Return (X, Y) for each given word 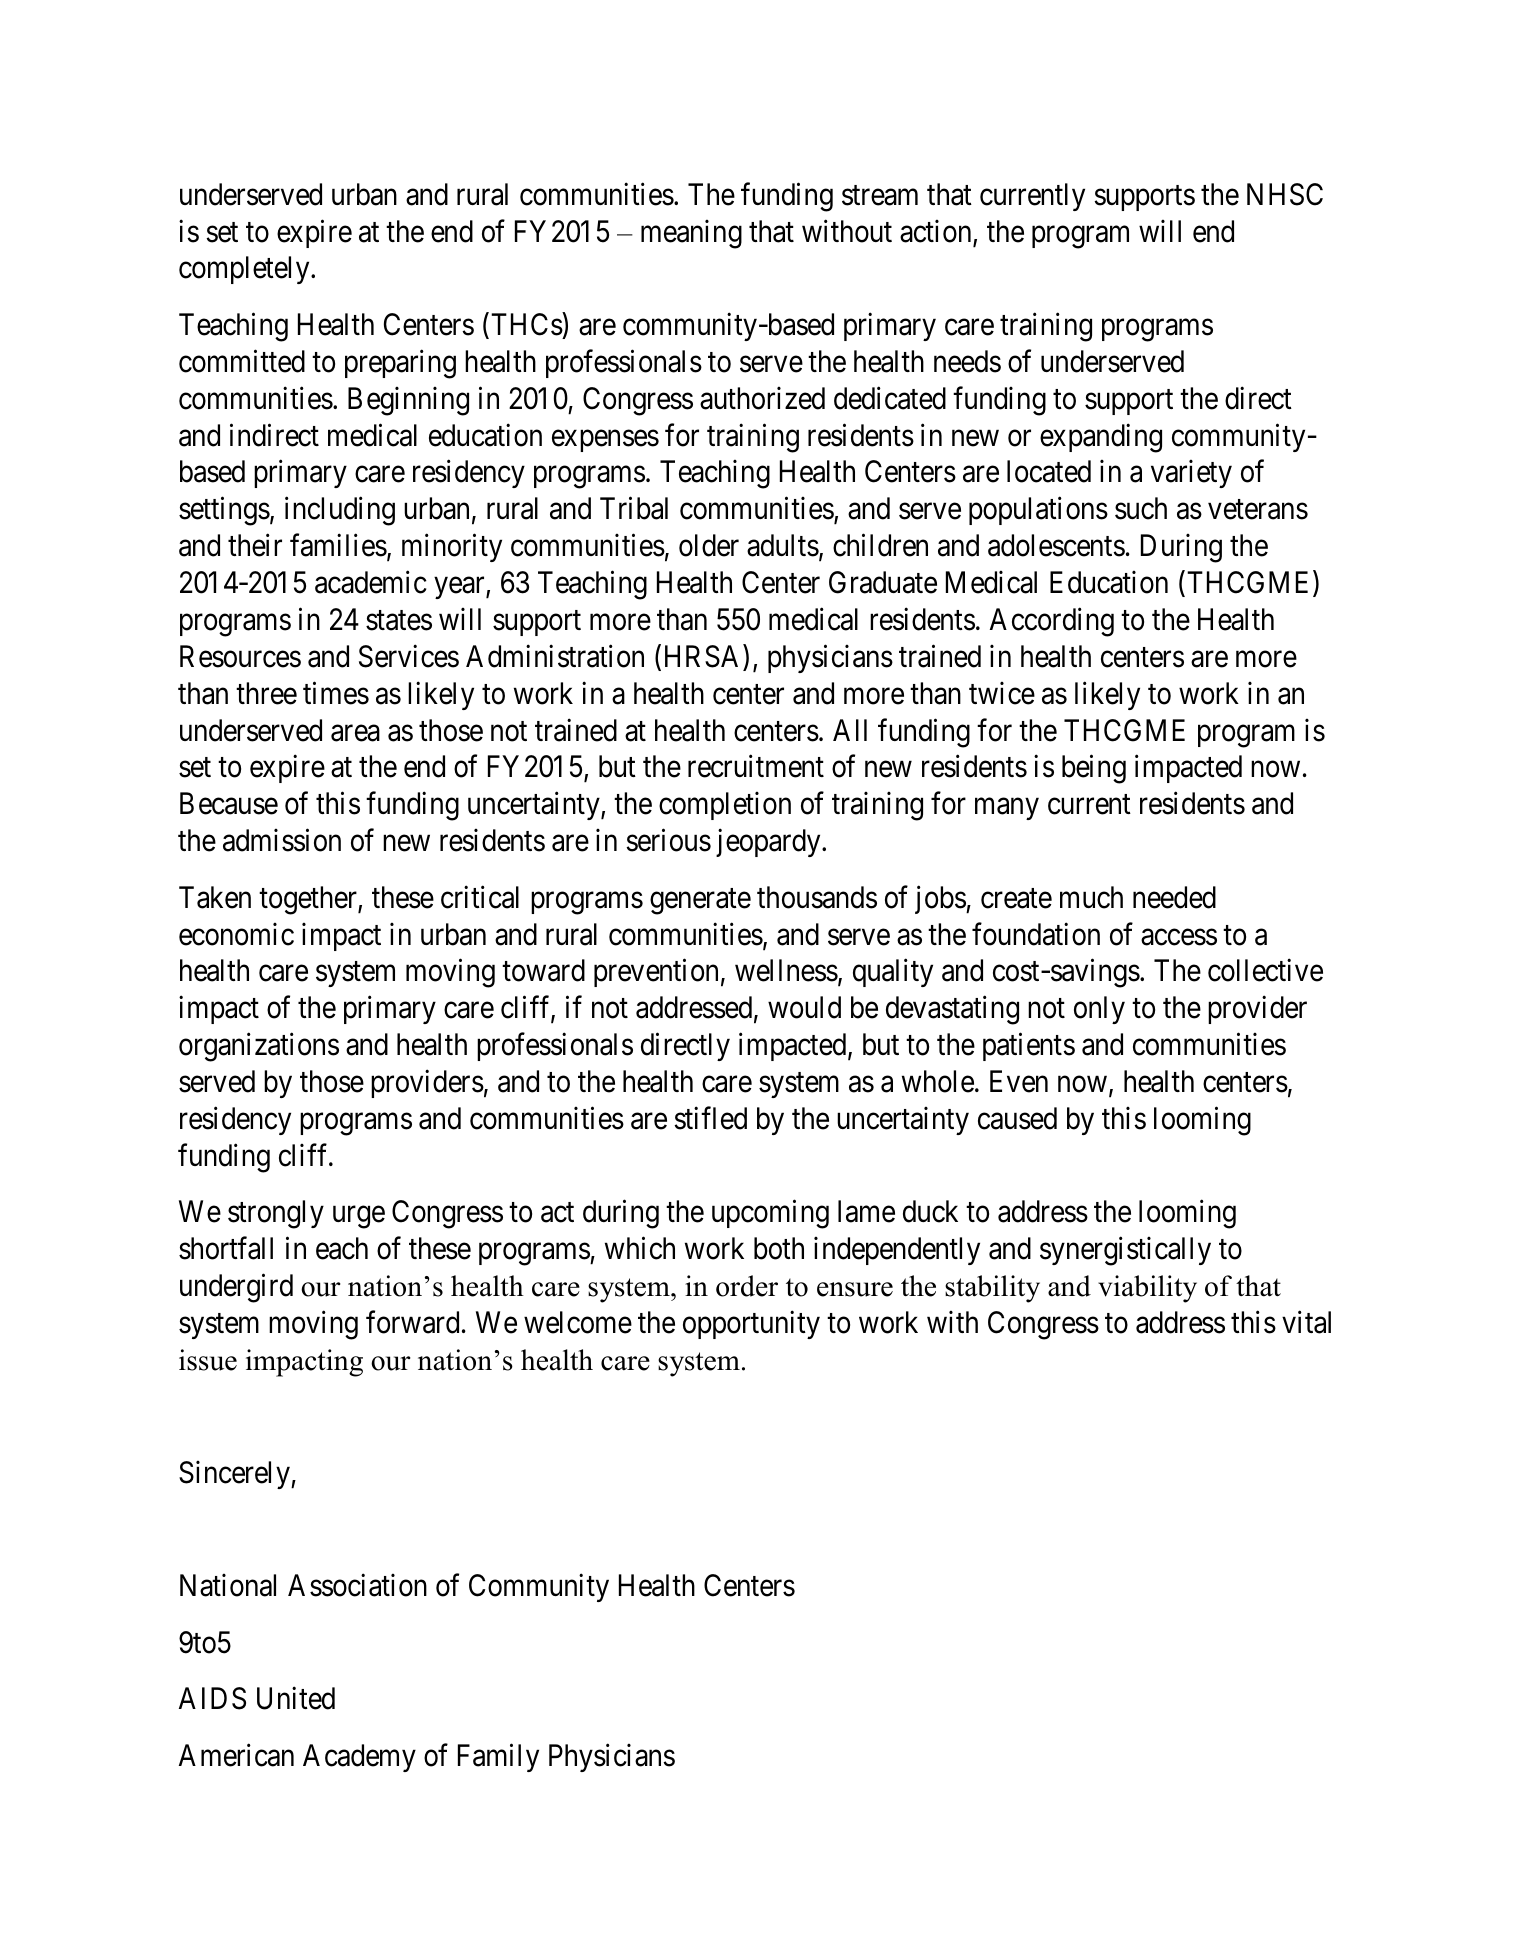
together (309, 900)
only (1099, 1010)
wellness (786, 970)
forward (412, 1322)
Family (498, 1758)
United (296, 1698)
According (1052, 622)
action (937, 232)
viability (1147, 1289)
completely (245, 270)
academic (371, 582)
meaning (691, 234)
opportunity (751, 1325)
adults (783, 545)
